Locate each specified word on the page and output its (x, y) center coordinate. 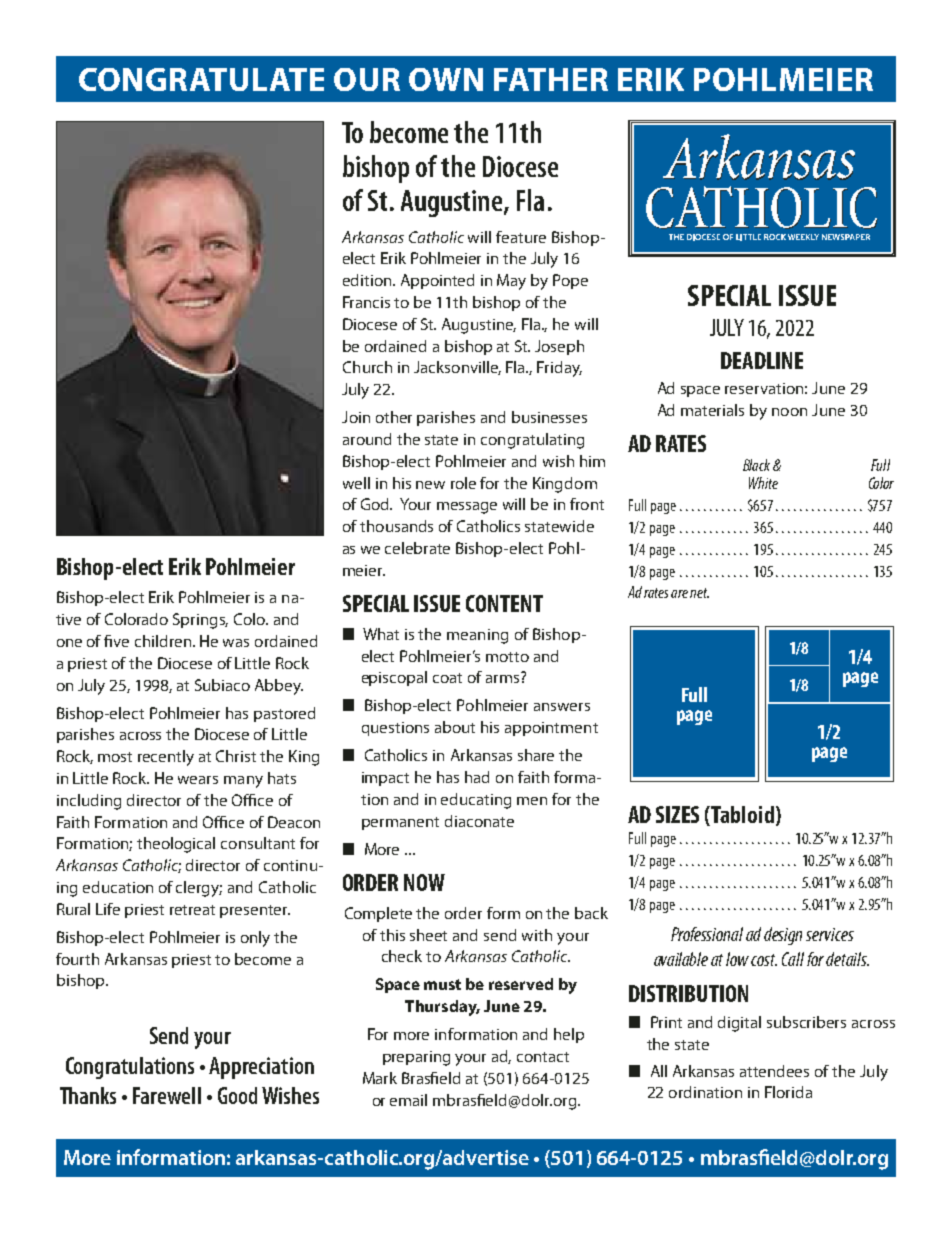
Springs (200, 621)
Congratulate (201, 79)
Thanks (88, 1095)
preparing (416, 1058)
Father (551, 79)
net (699, 593)
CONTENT (504, 603)
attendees (774, 1071)
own (446, 79)
